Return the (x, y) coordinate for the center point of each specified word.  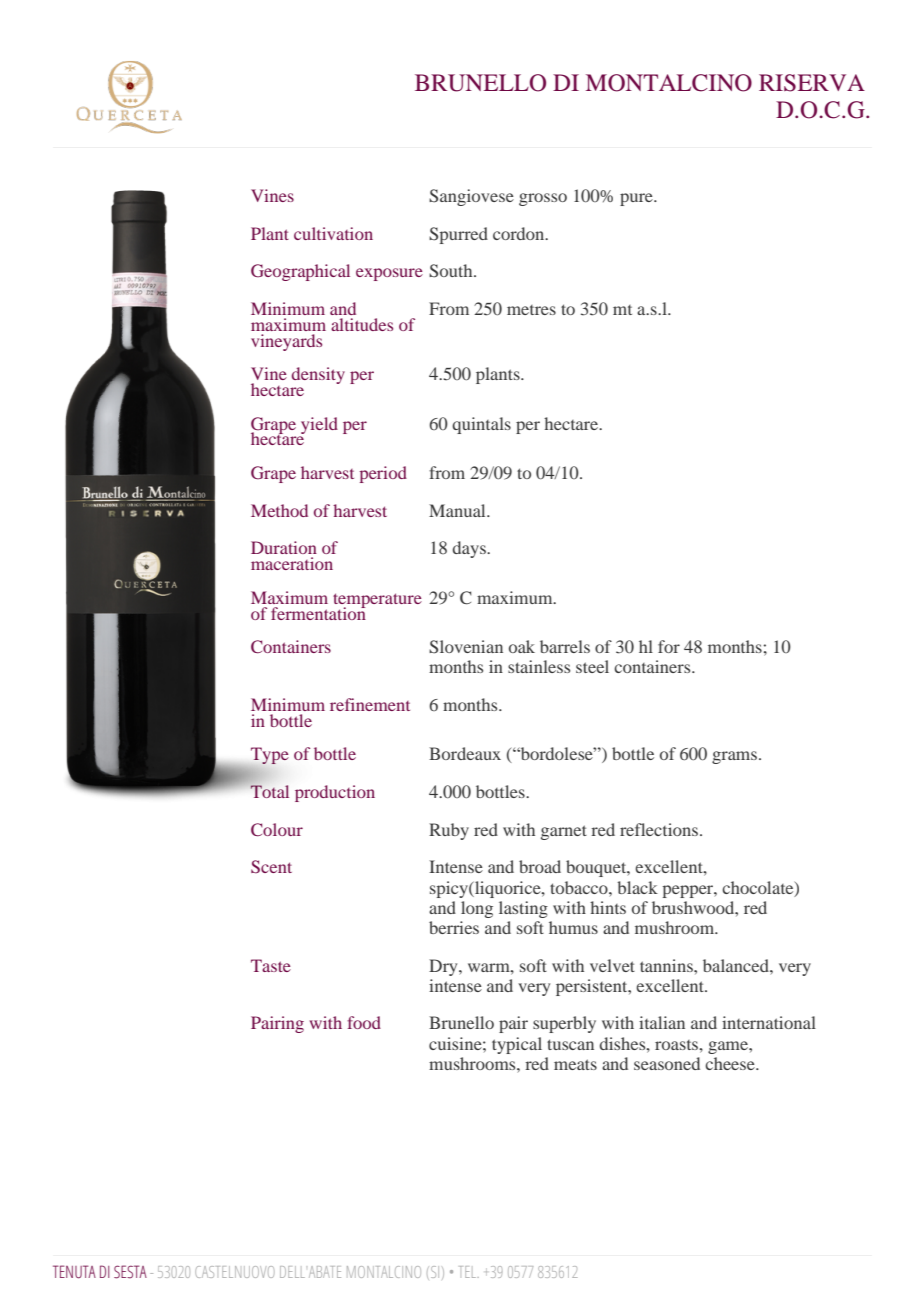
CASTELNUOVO (235, 1272)
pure (637, 199)
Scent (271, 867)
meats (575, 1064)
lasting (523, 909)
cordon (520, 233)
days (470, 549)
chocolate (759, 888)
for (669, 646)
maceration (292, 563)
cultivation (333, 233)
